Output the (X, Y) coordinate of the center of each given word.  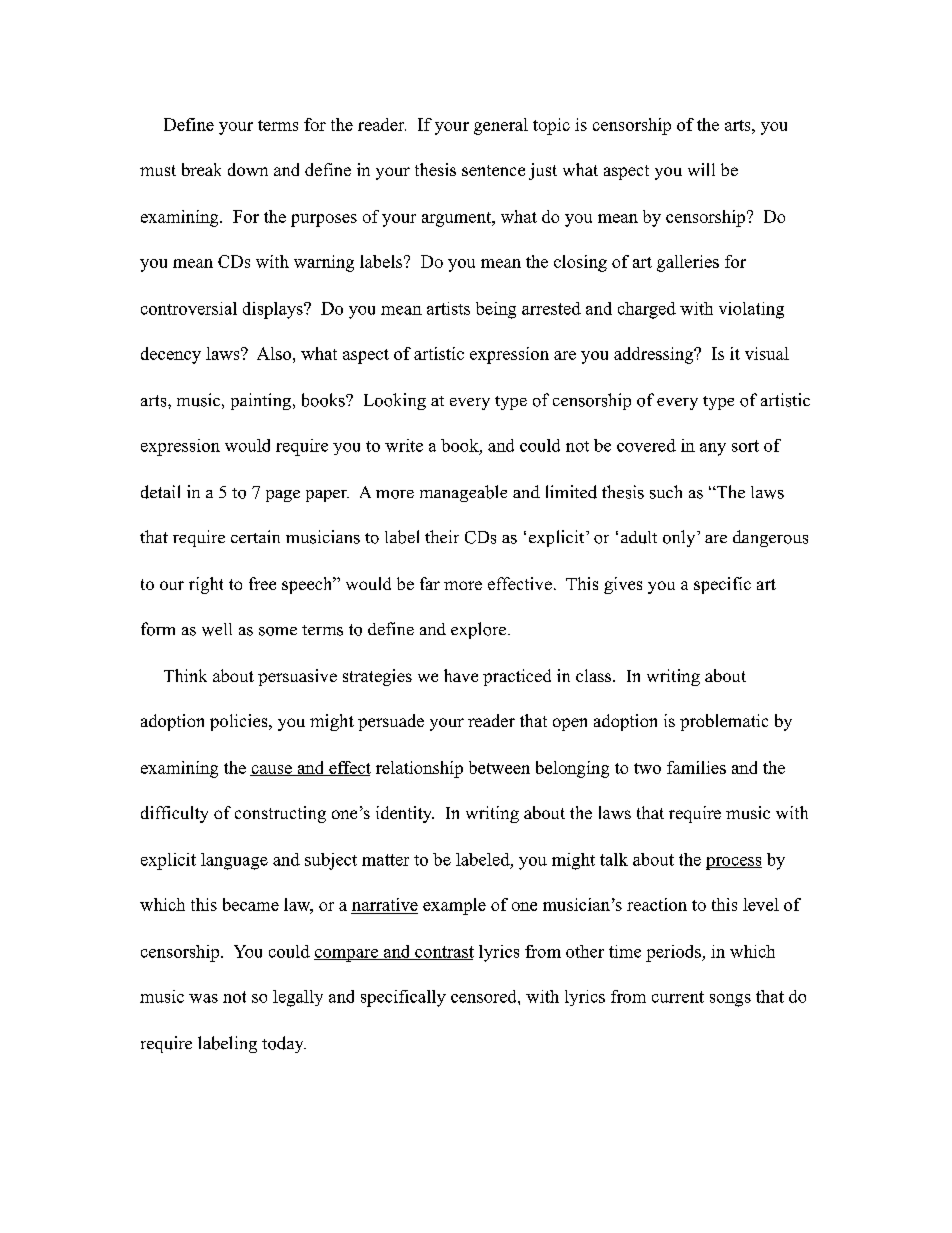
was (203, 998)
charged (647, 310)
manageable (463, 493)
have (461, 675)
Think (185, 675)
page (283, 496)
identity (405, 814)
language (234, 861)
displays (274, 310)
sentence (493, 170)
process (734, 863)
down (248, 169)
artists (448, 308)
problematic (724, 722)
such (666, 492)
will (701, 169)
